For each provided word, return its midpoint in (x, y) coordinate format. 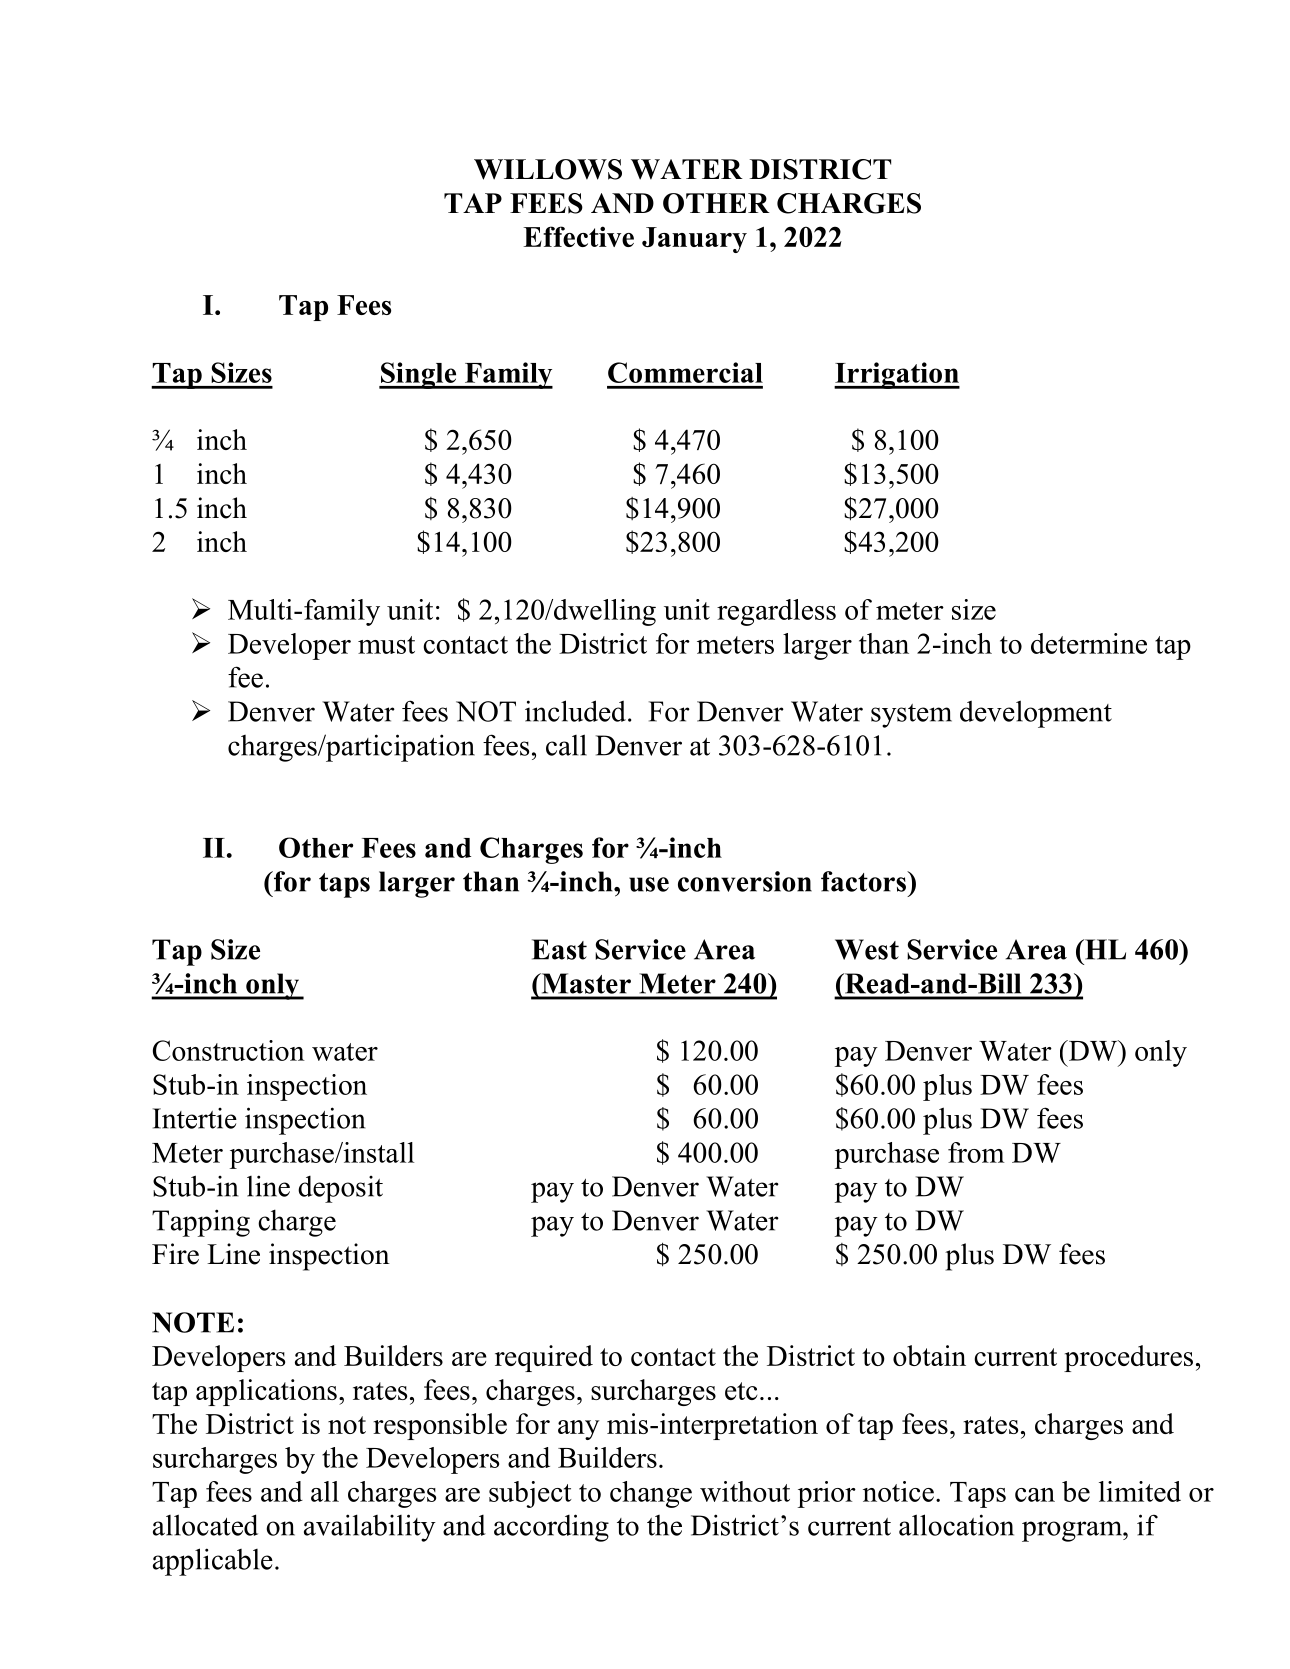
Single (419, 375)
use (649, 884)
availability (370, 1528)
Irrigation (897, 375)
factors (864, 881)
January (694, 240)
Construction (229, 1050)
